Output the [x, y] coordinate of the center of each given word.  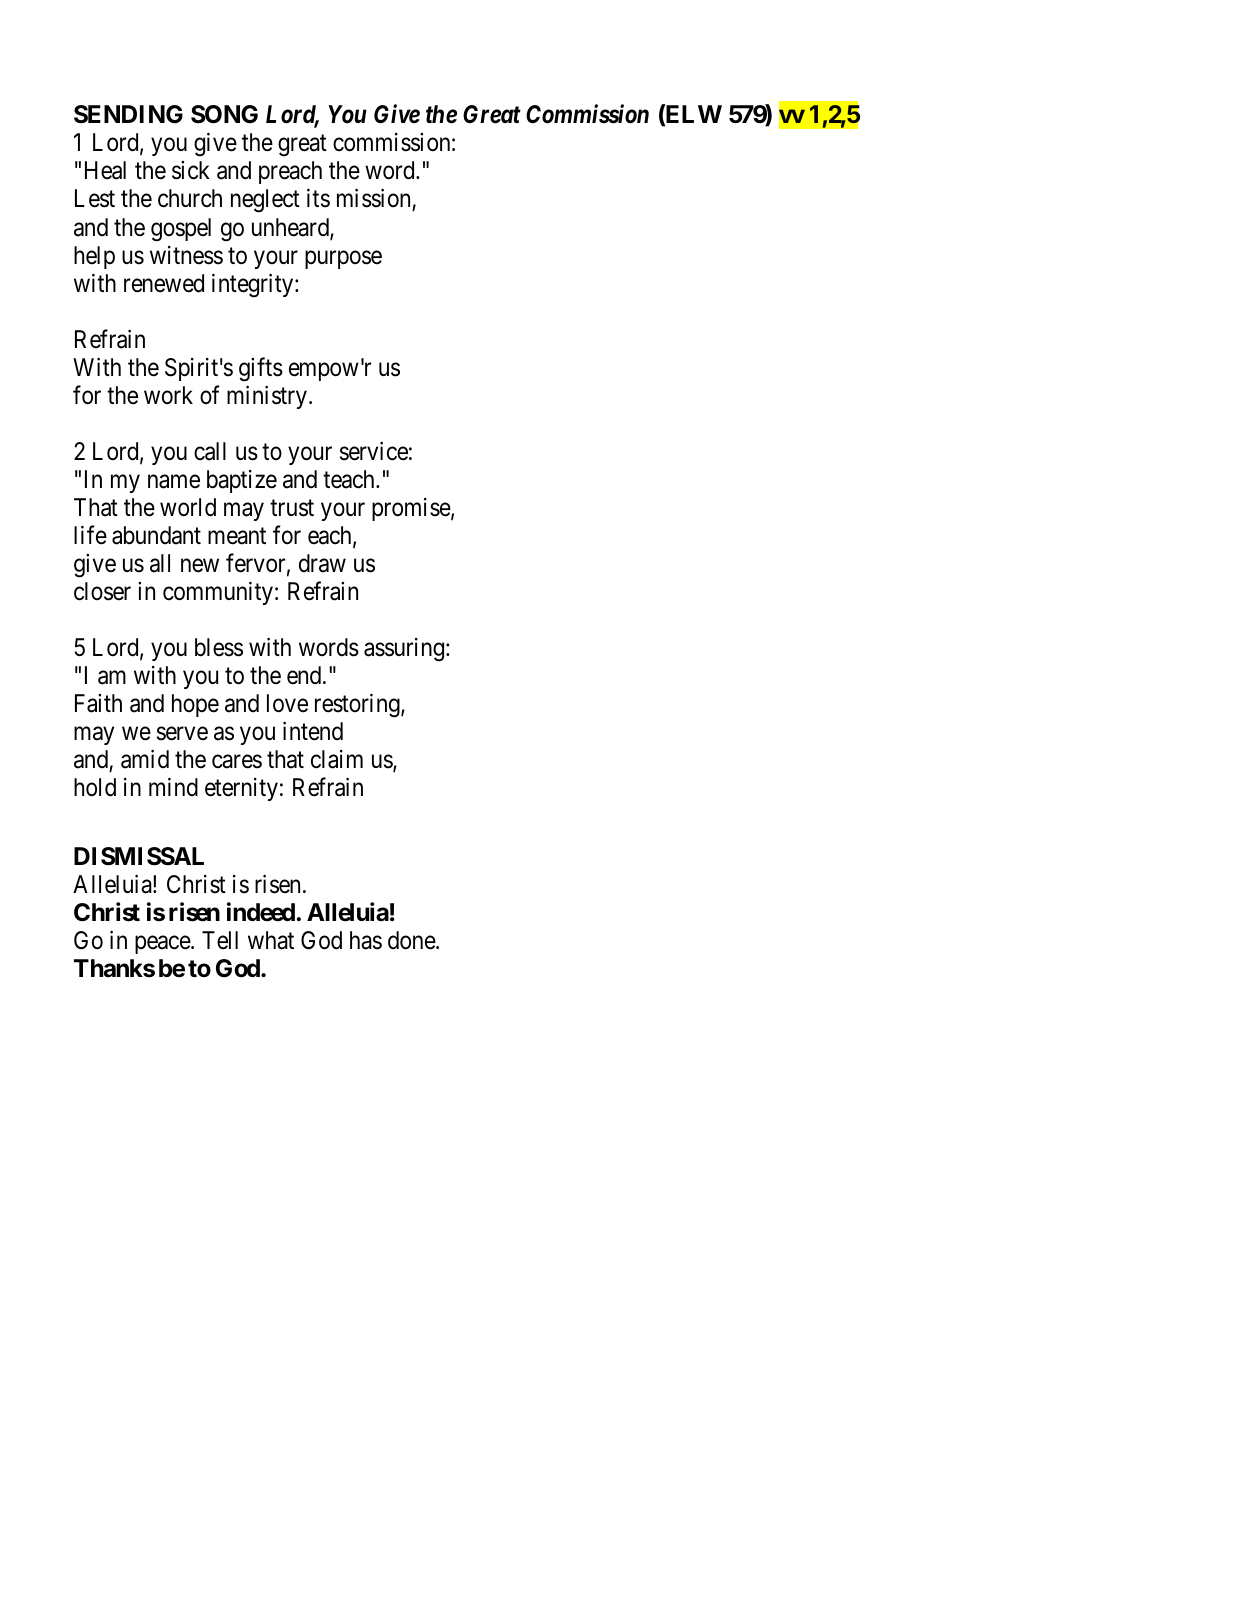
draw [322, 563]
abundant [156, 535]
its [318, 198]
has [366, 940]
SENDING [128, 114]
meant [237, 536]
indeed [261, 912]
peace [163, 945]
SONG [224, 114]
